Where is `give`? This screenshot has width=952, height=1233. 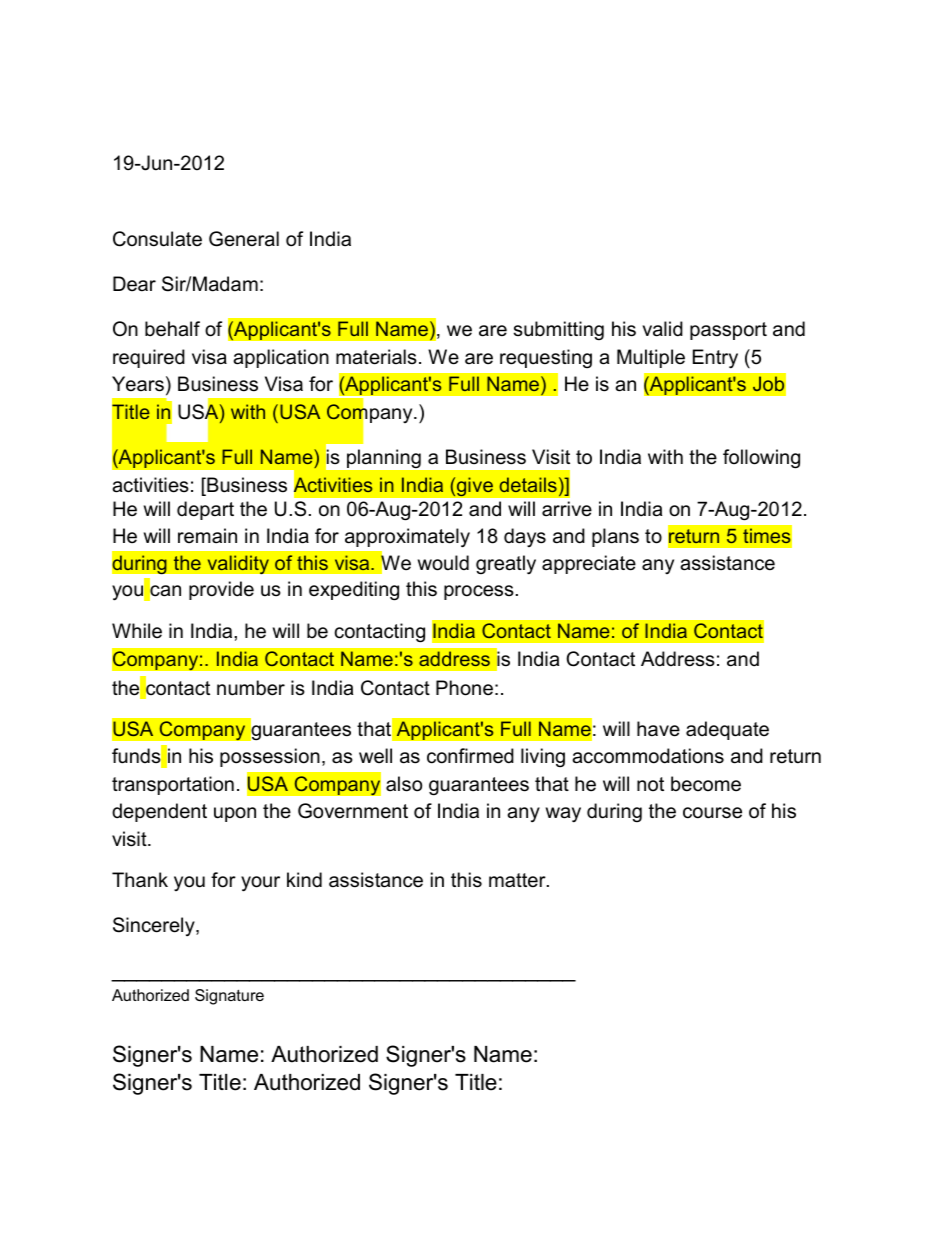 give is located at coordinates (474, 487).
